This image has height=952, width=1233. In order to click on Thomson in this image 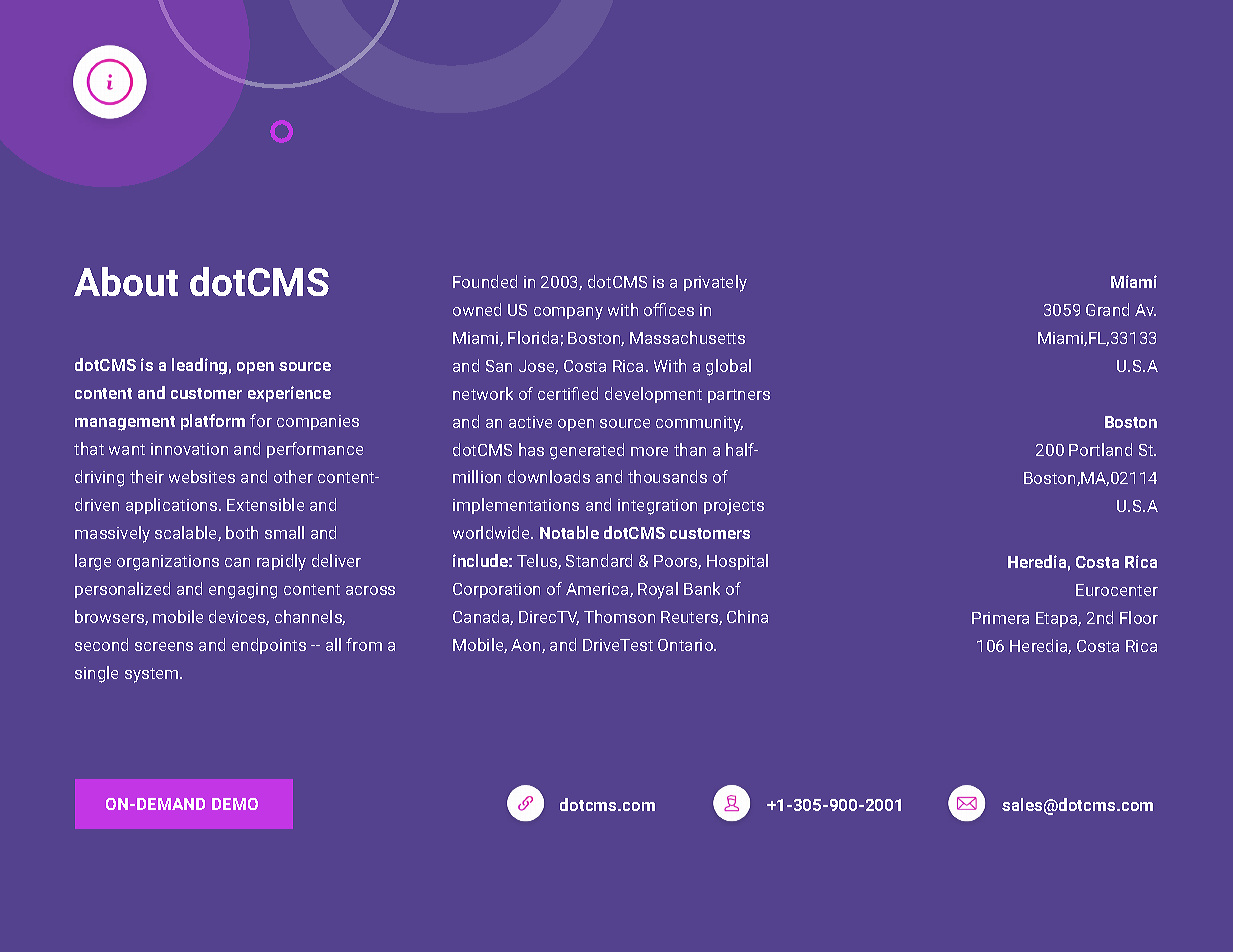, I will do `click(619, 616)`.
